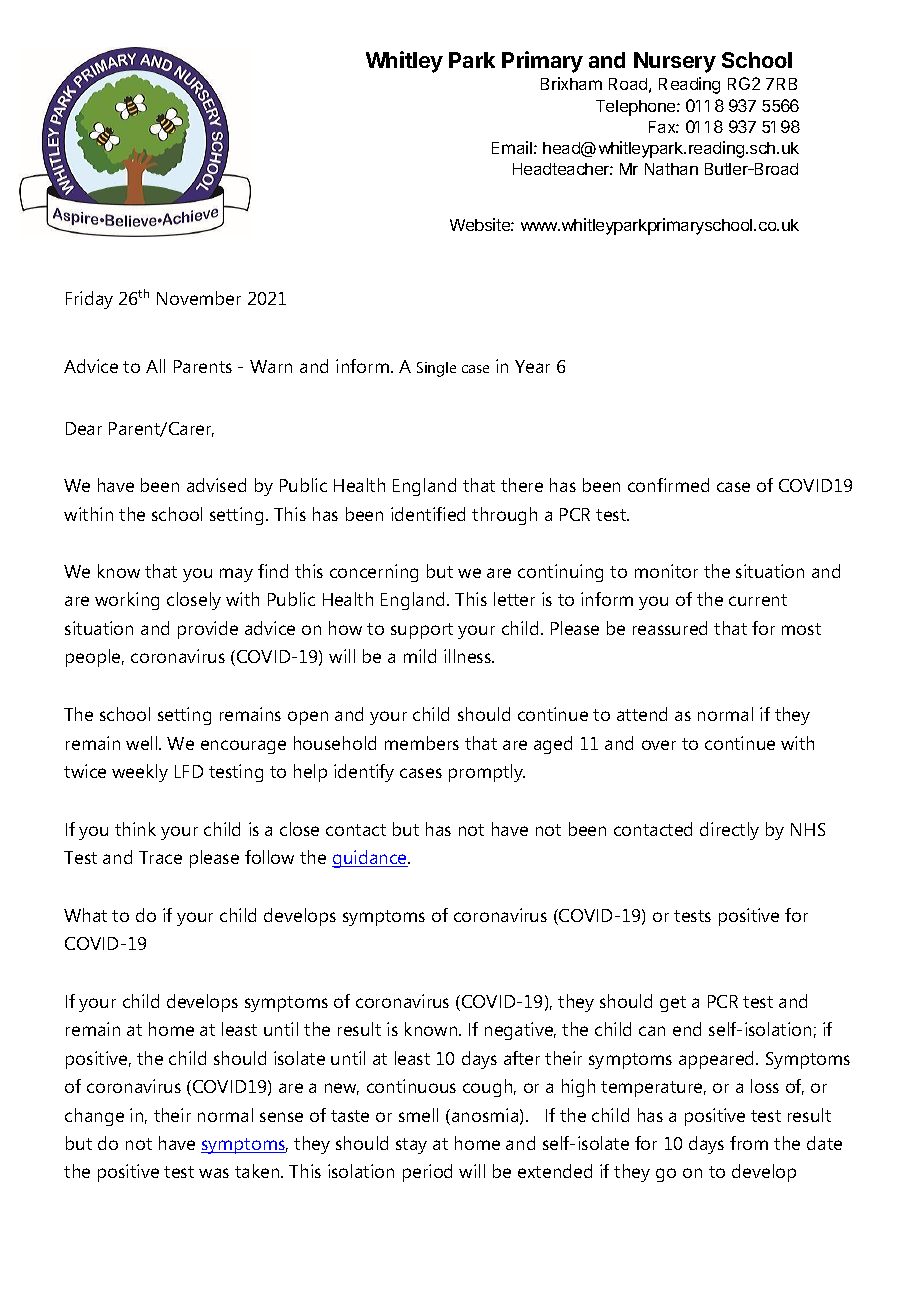  I want to click on Trace, so click(160, 857).
